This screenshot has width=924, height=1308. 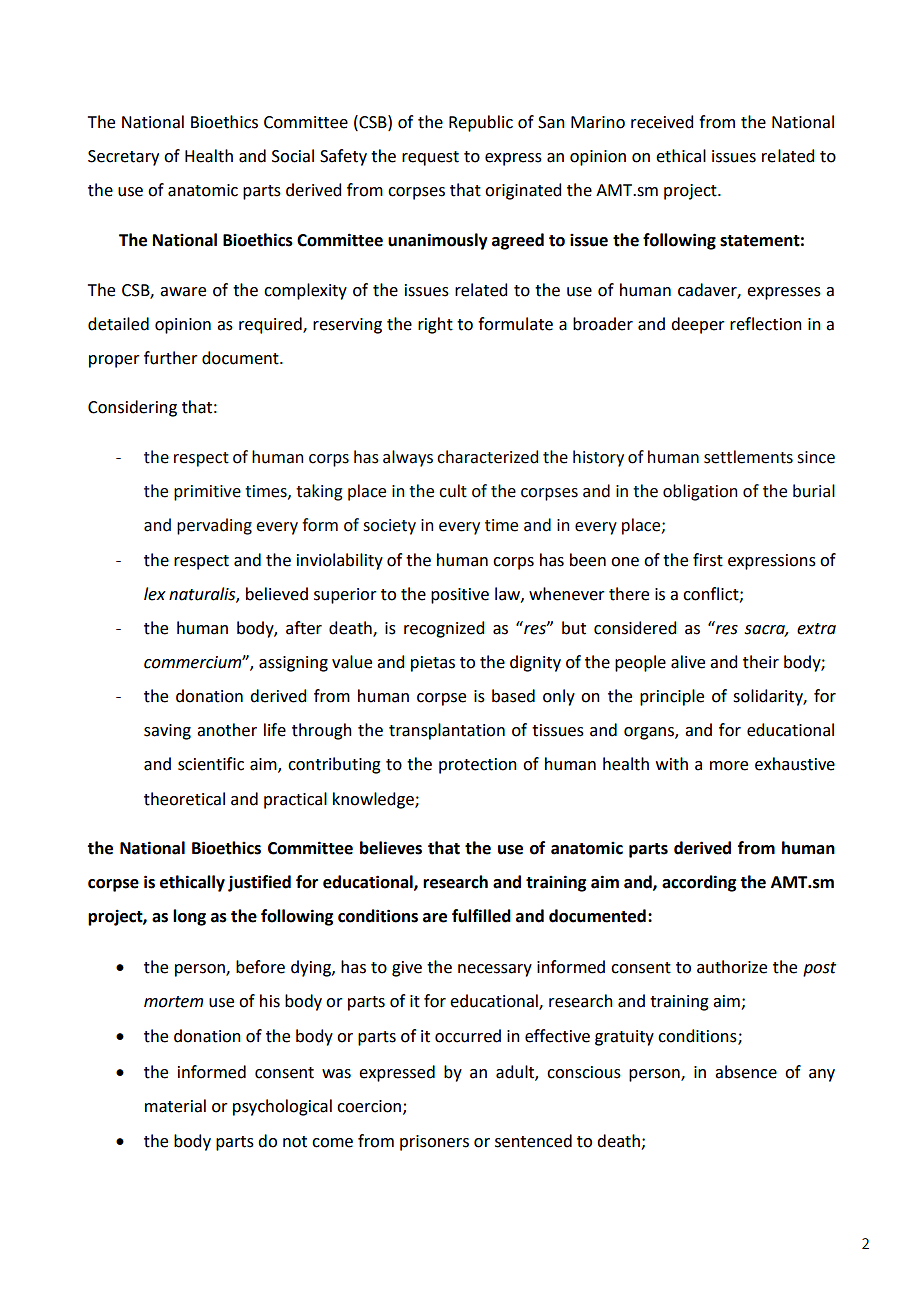 I want to click on further, so click(x=171, y=358).
